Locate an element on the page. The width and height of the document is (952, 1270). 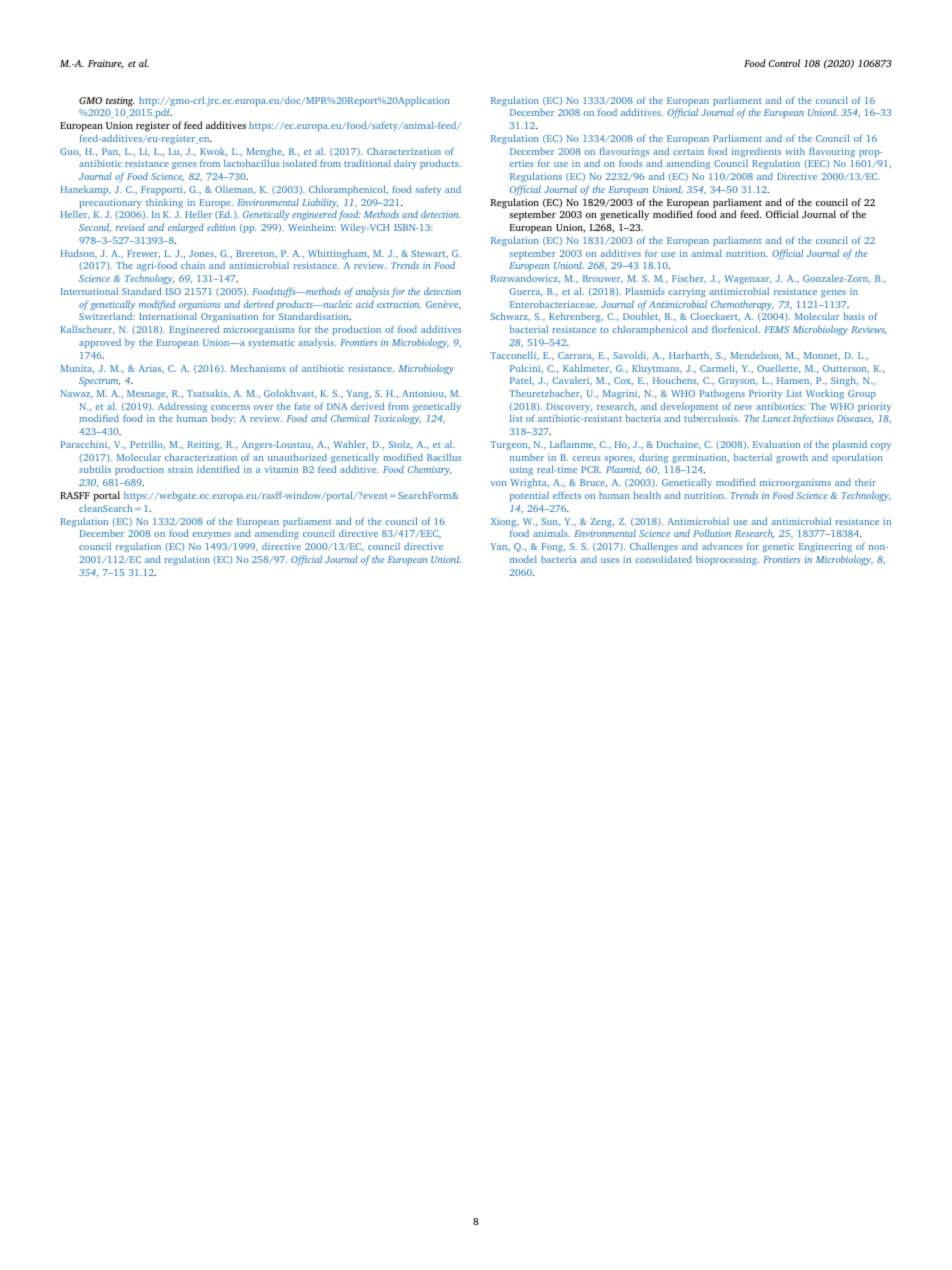
Organisation is located at coordinates (229, 319).
